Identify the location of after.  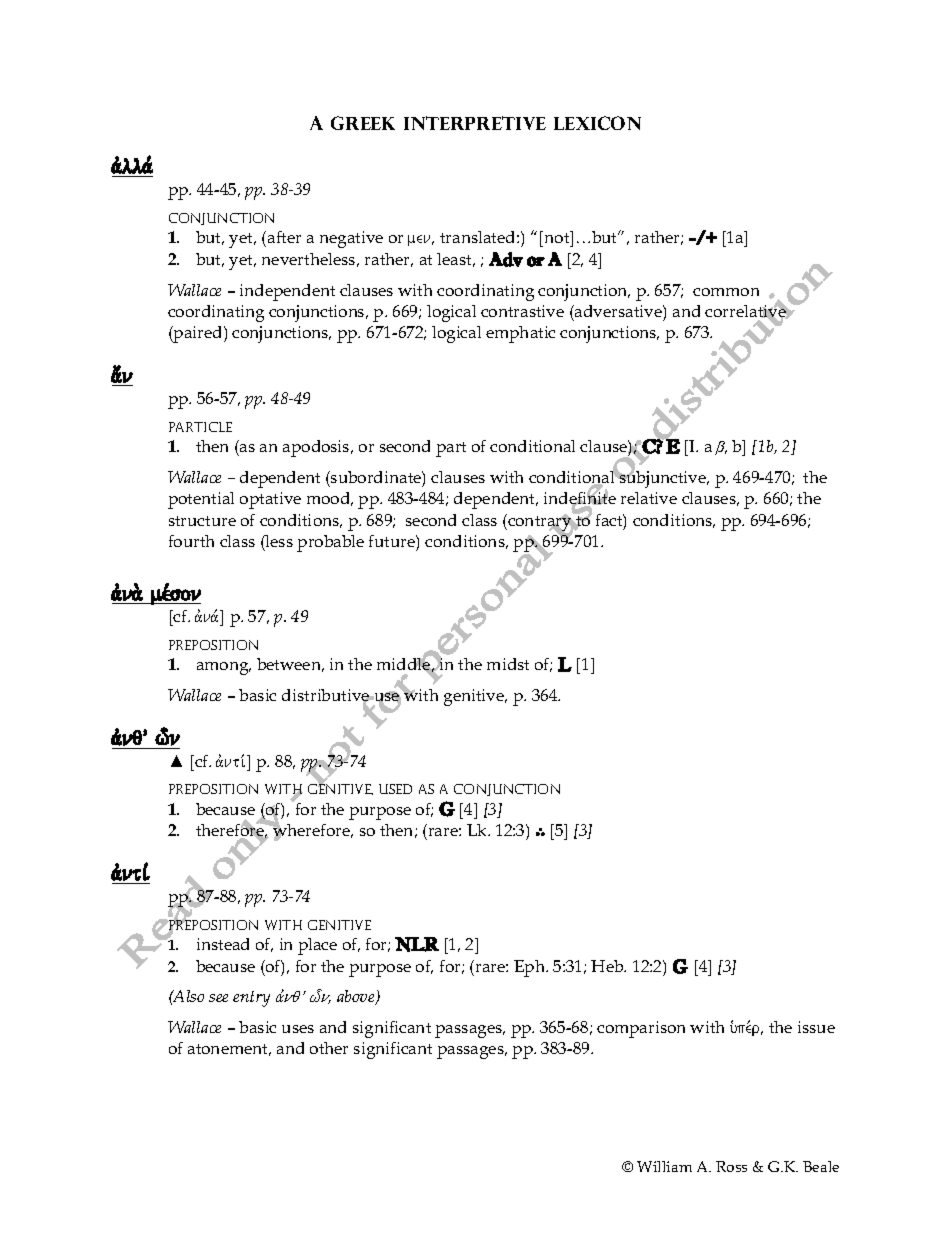
(284, 237).
